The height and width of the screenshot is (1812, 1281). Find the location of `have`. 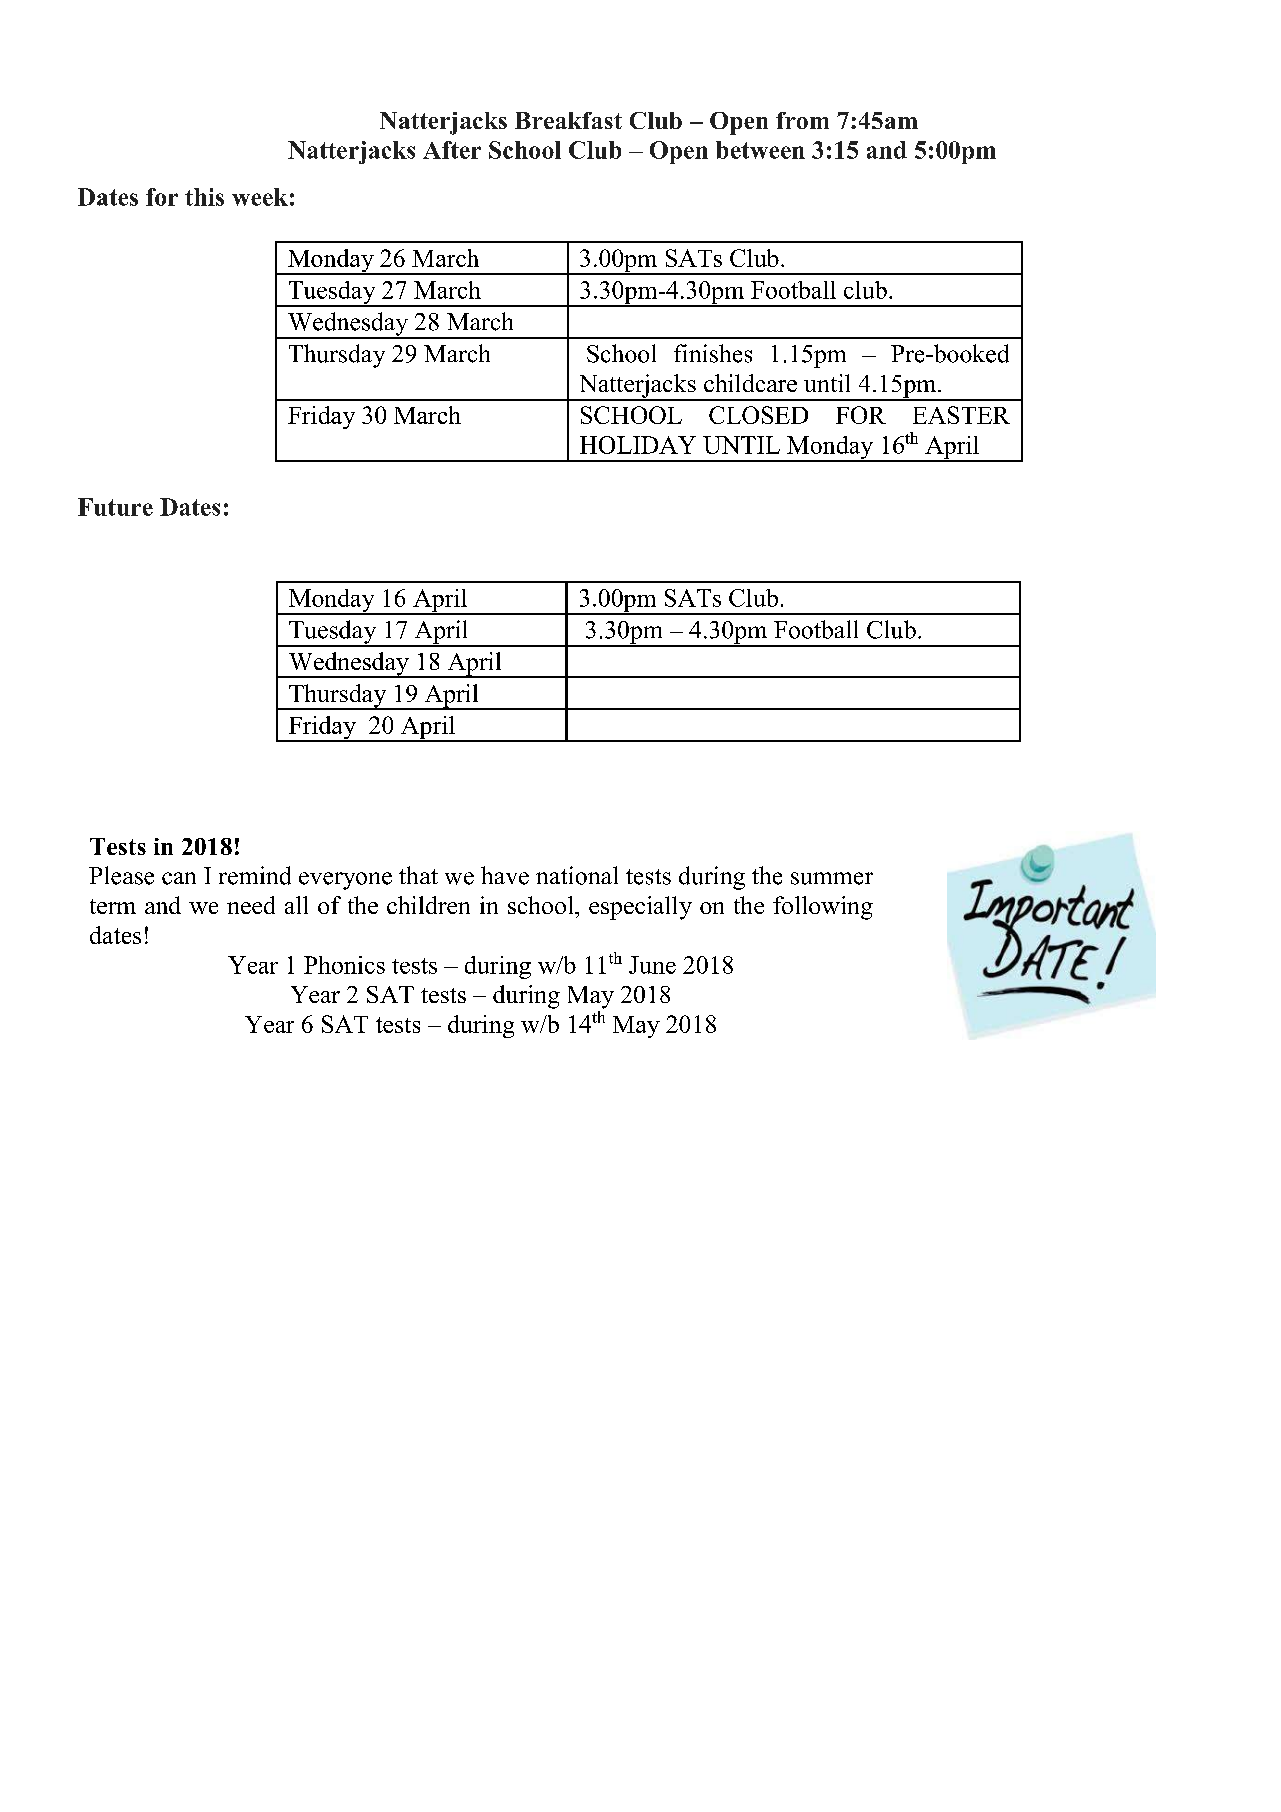

have is located at coordinates (505, 875).
